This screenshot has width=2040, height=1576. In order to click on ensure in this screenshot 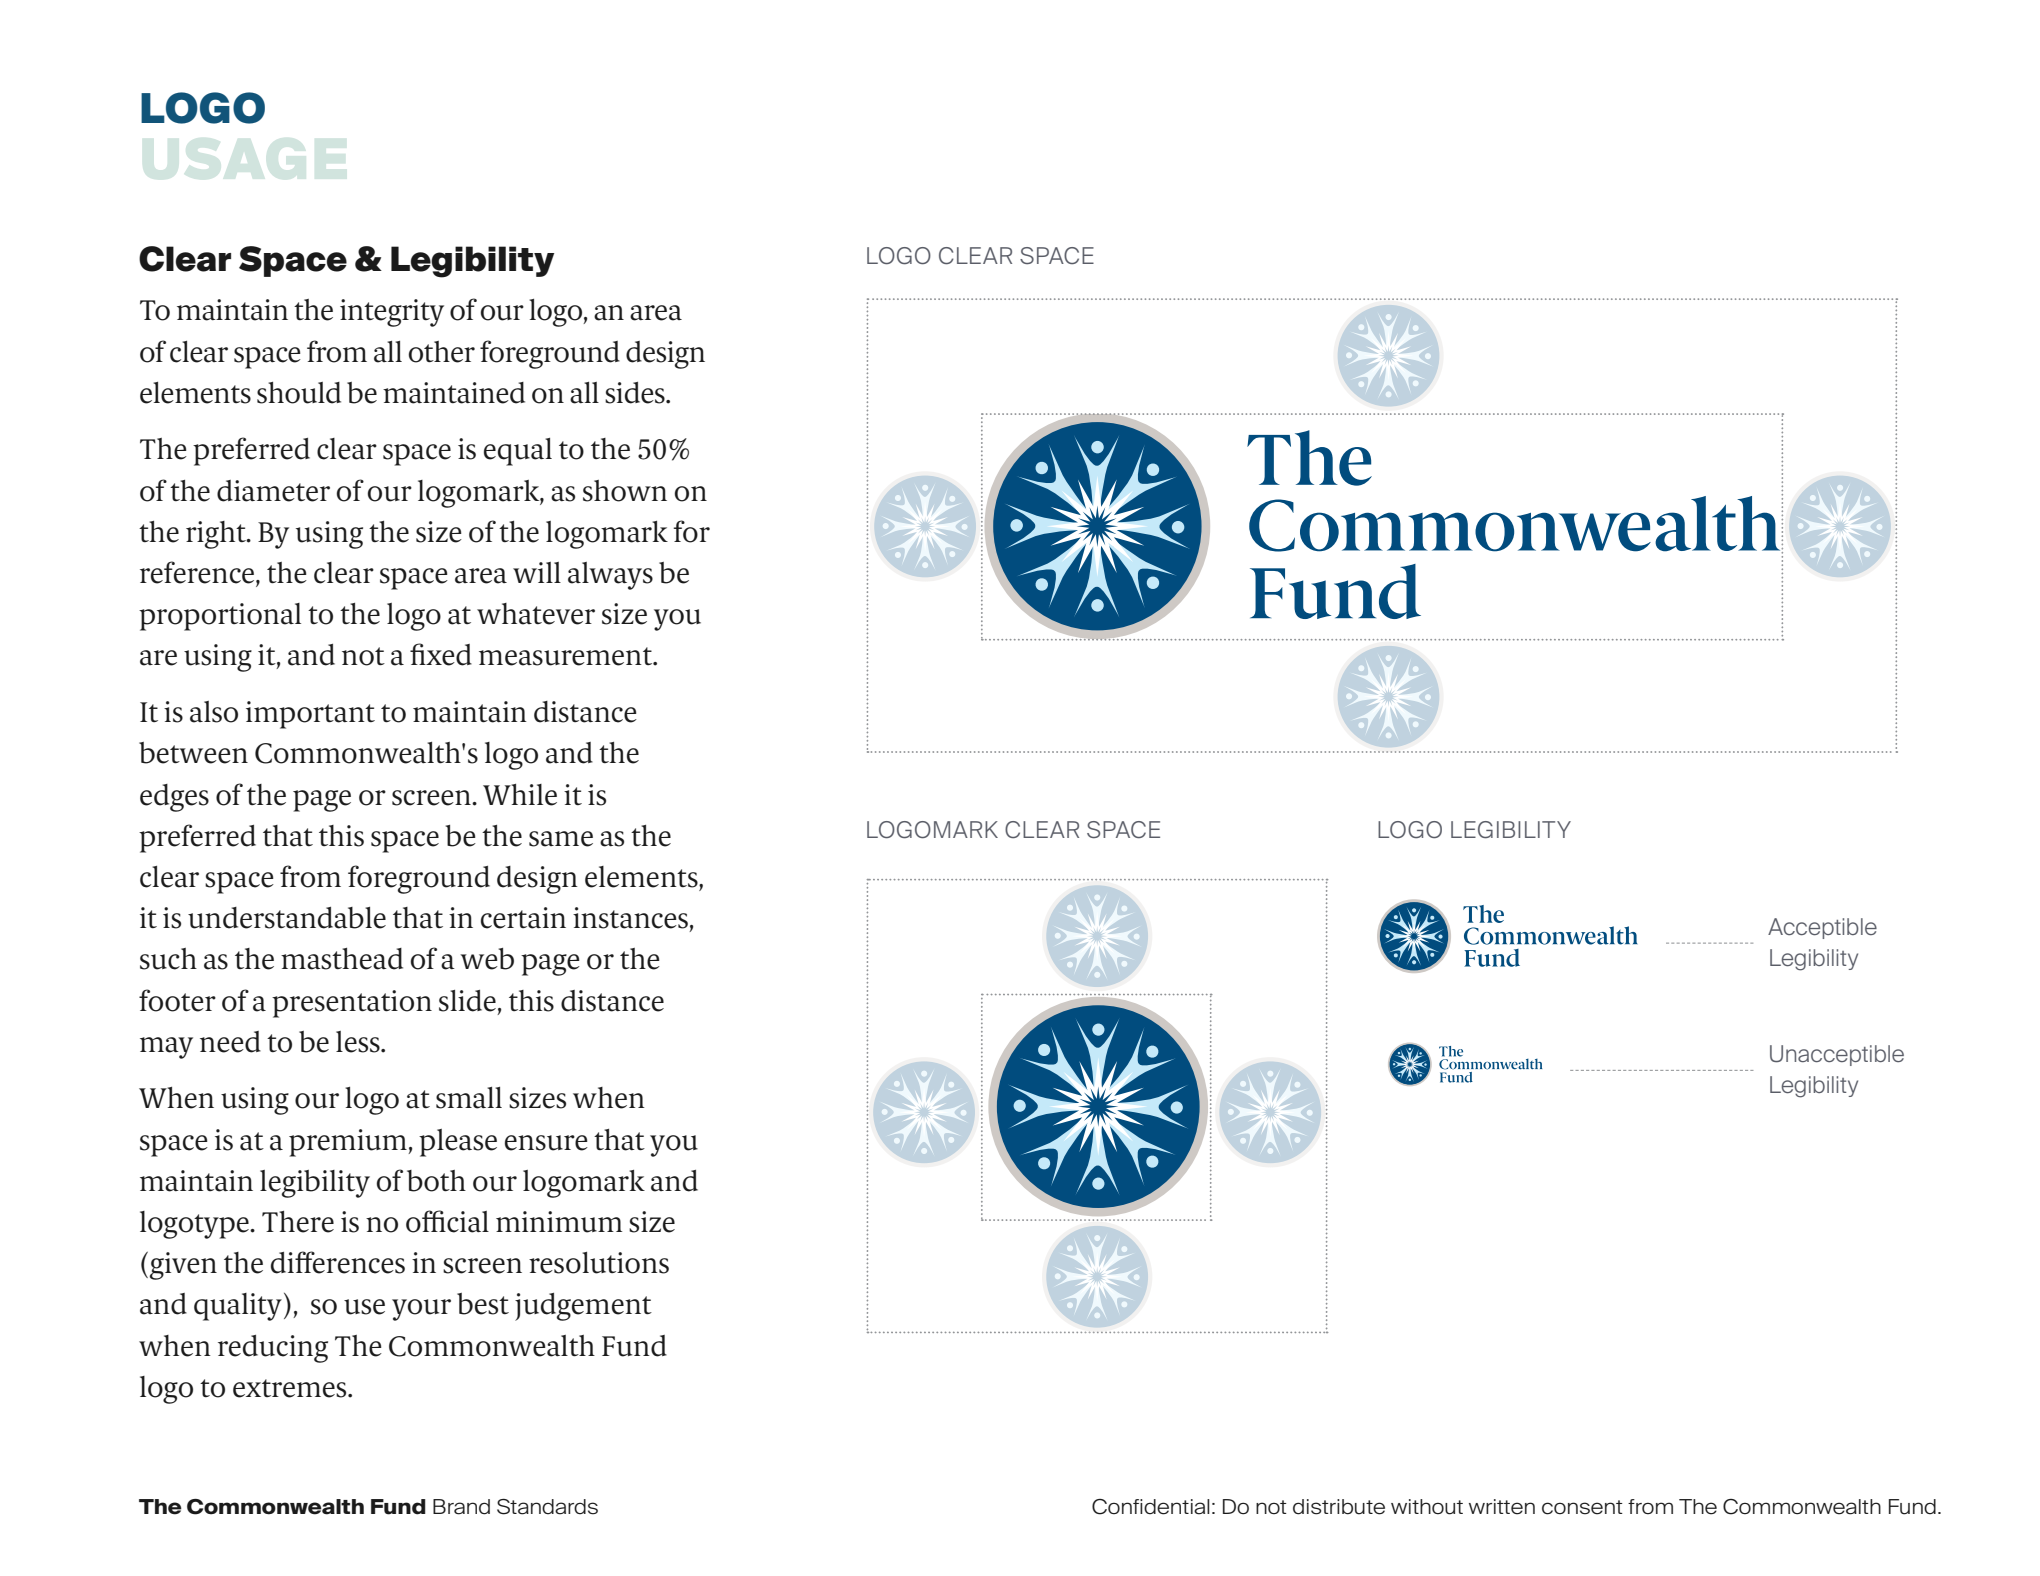, I will do `click(546, 1143)`.
